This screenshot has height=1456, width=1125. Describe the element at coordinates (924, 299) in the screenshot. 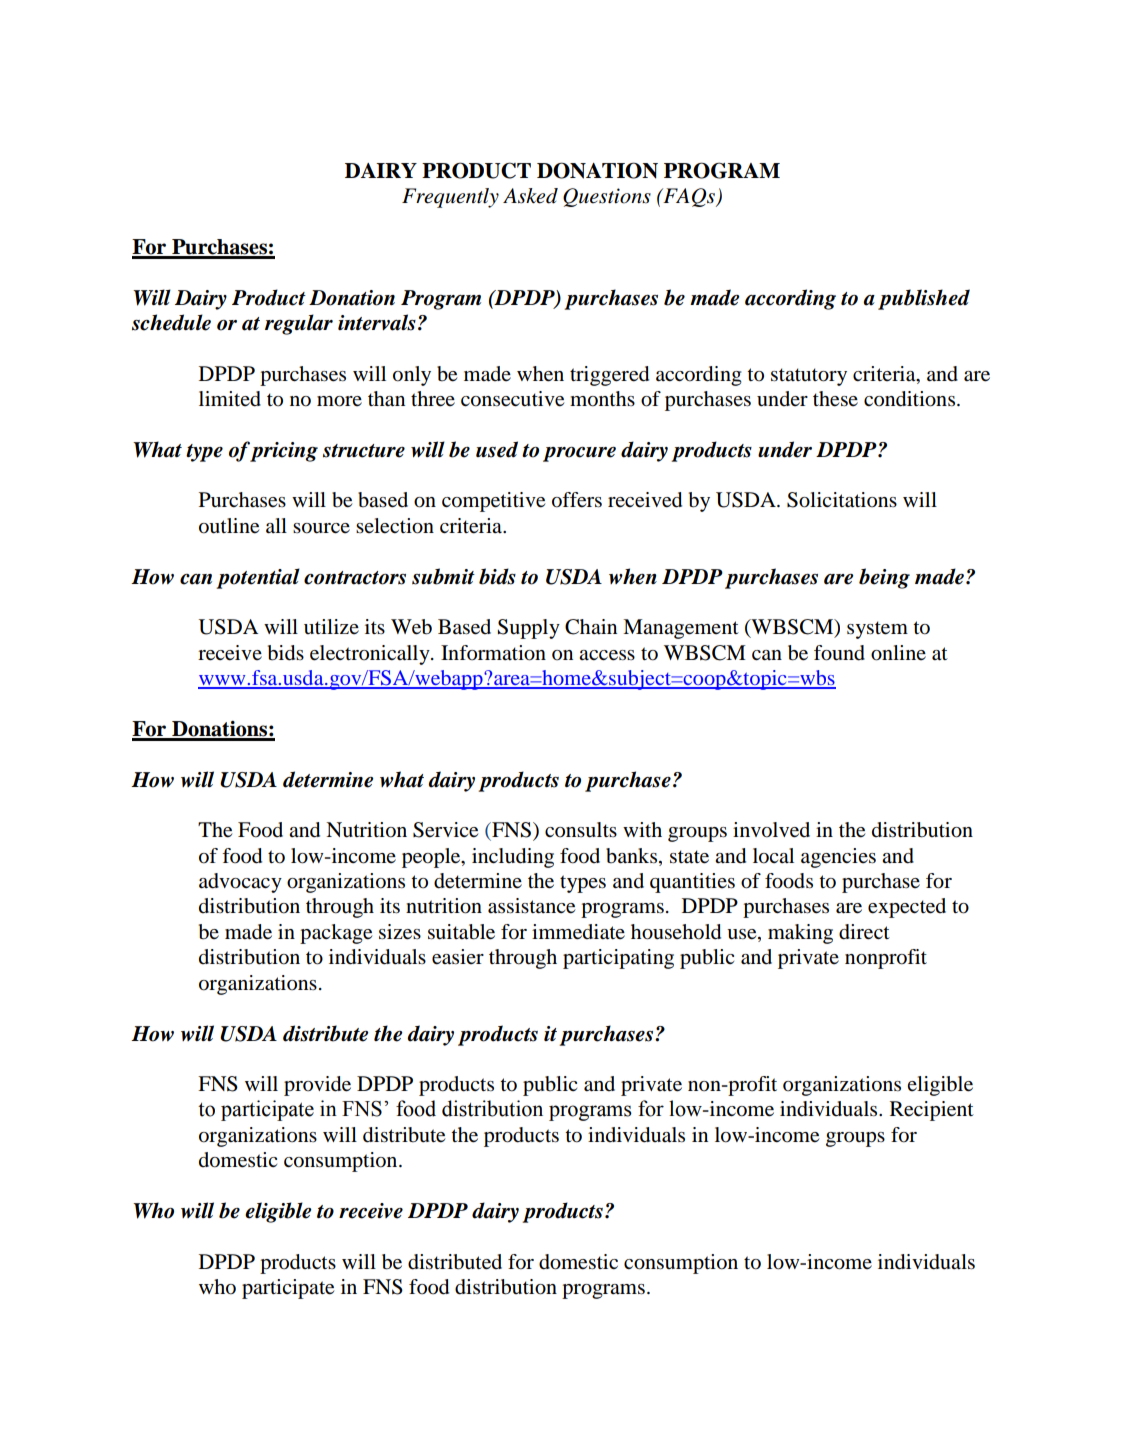

I see `published` at that location.
